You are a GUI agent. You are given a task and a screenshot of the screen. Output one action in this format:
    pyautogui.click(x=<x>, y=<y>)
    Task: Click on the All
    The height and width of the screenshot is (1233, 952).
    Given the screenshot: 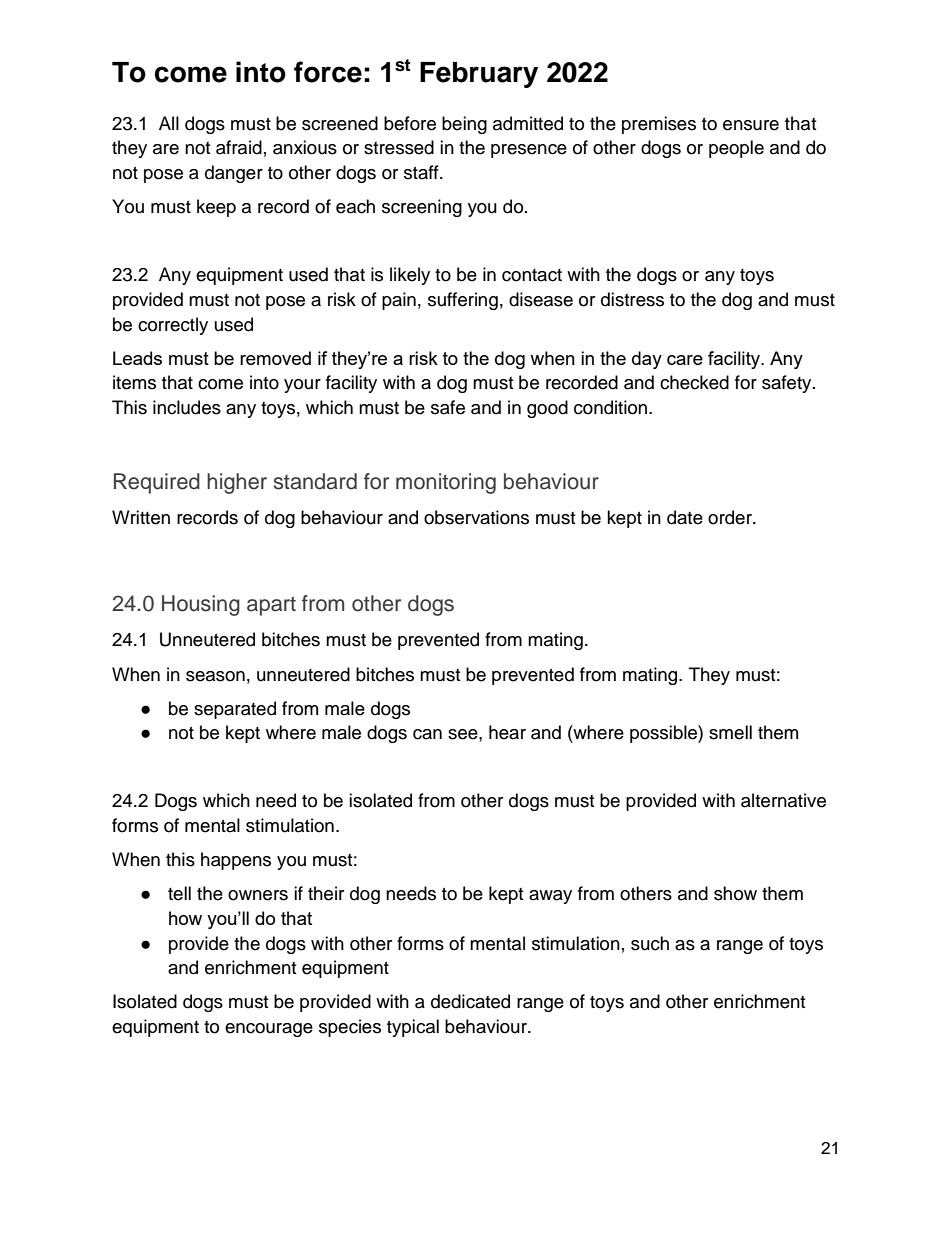 What is the action you would take?
    pyautogui.click(x=169, y=123)
